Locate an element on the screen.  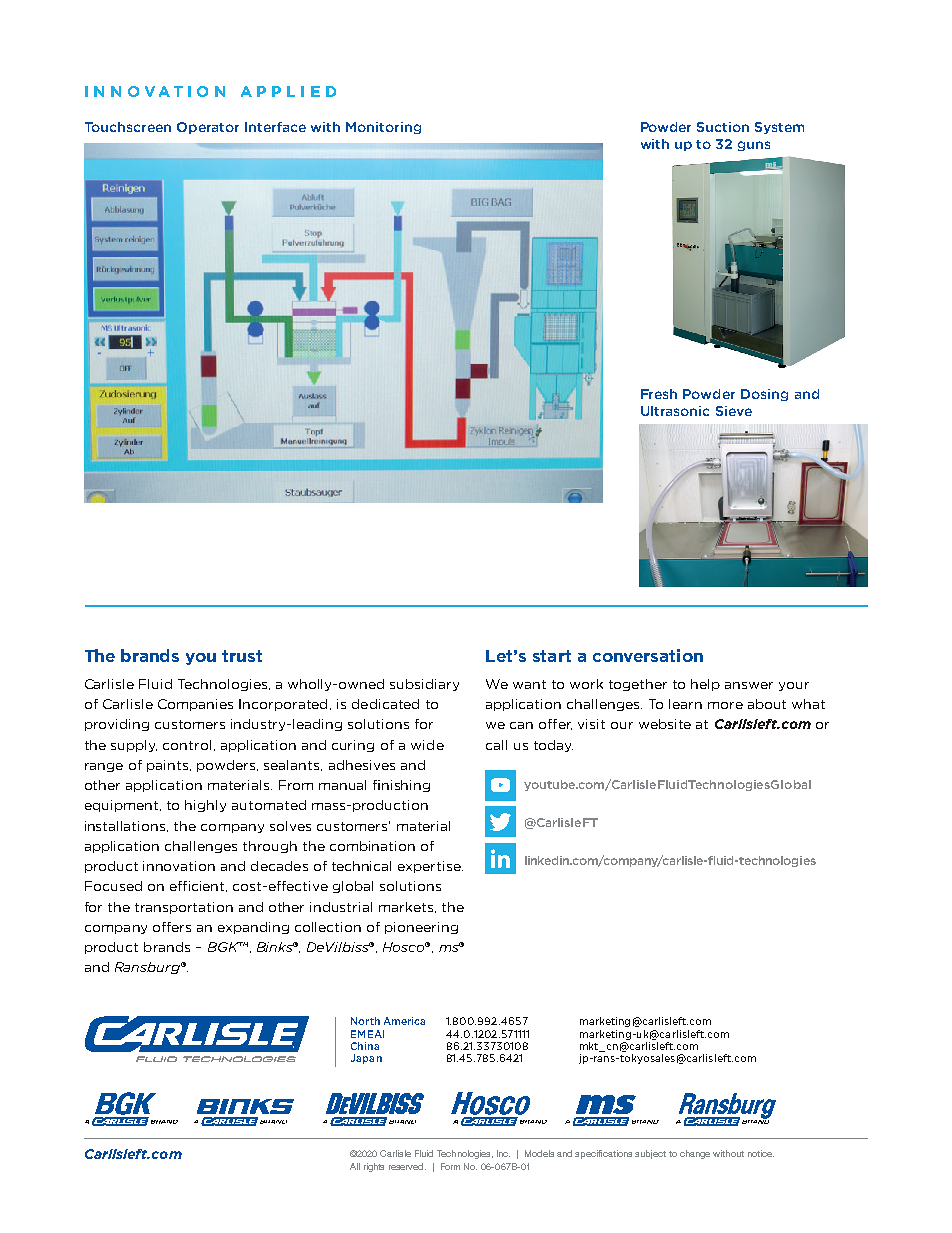
Fresh is located at coordinates (659, 394).
